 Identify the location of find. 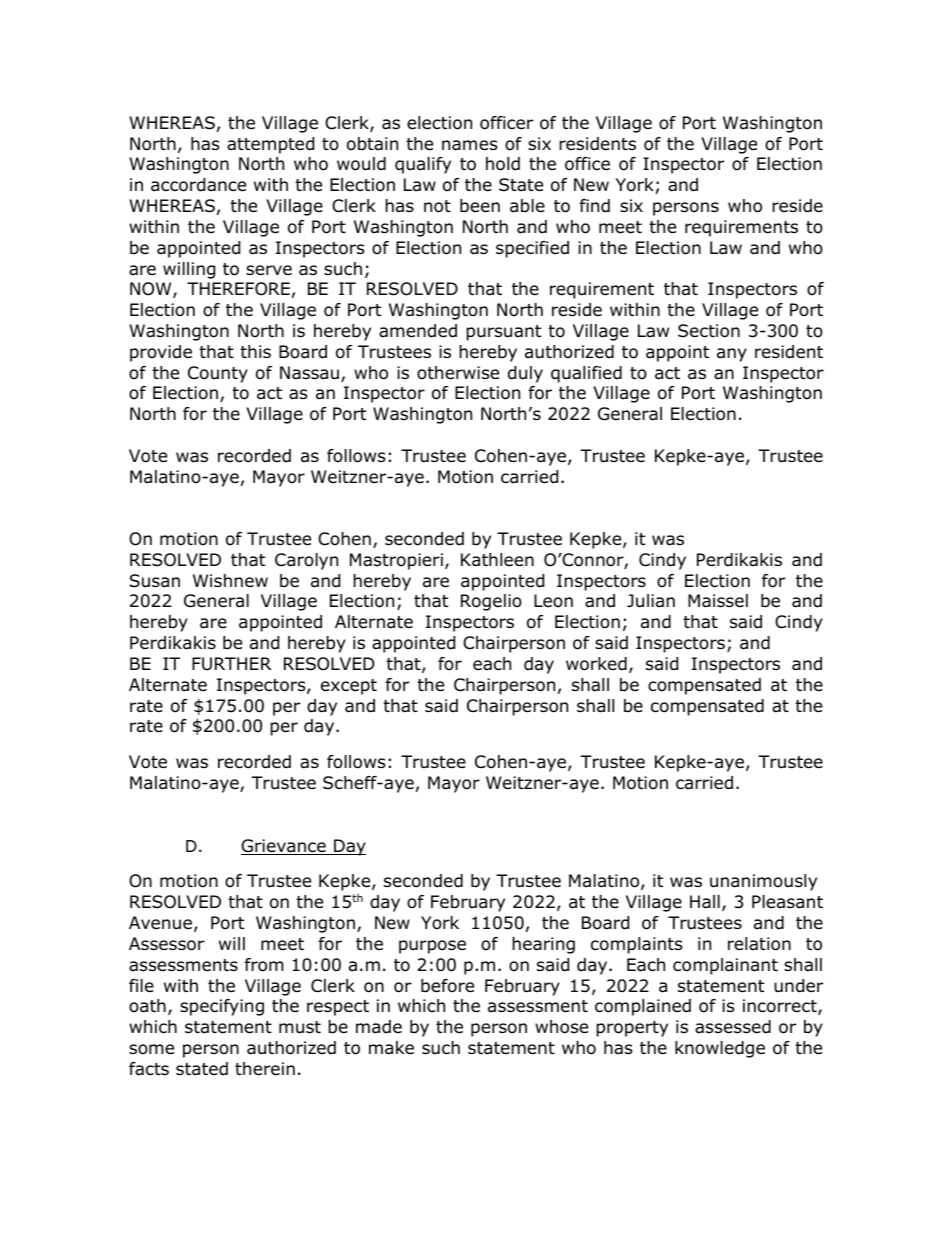
(595, 206).
